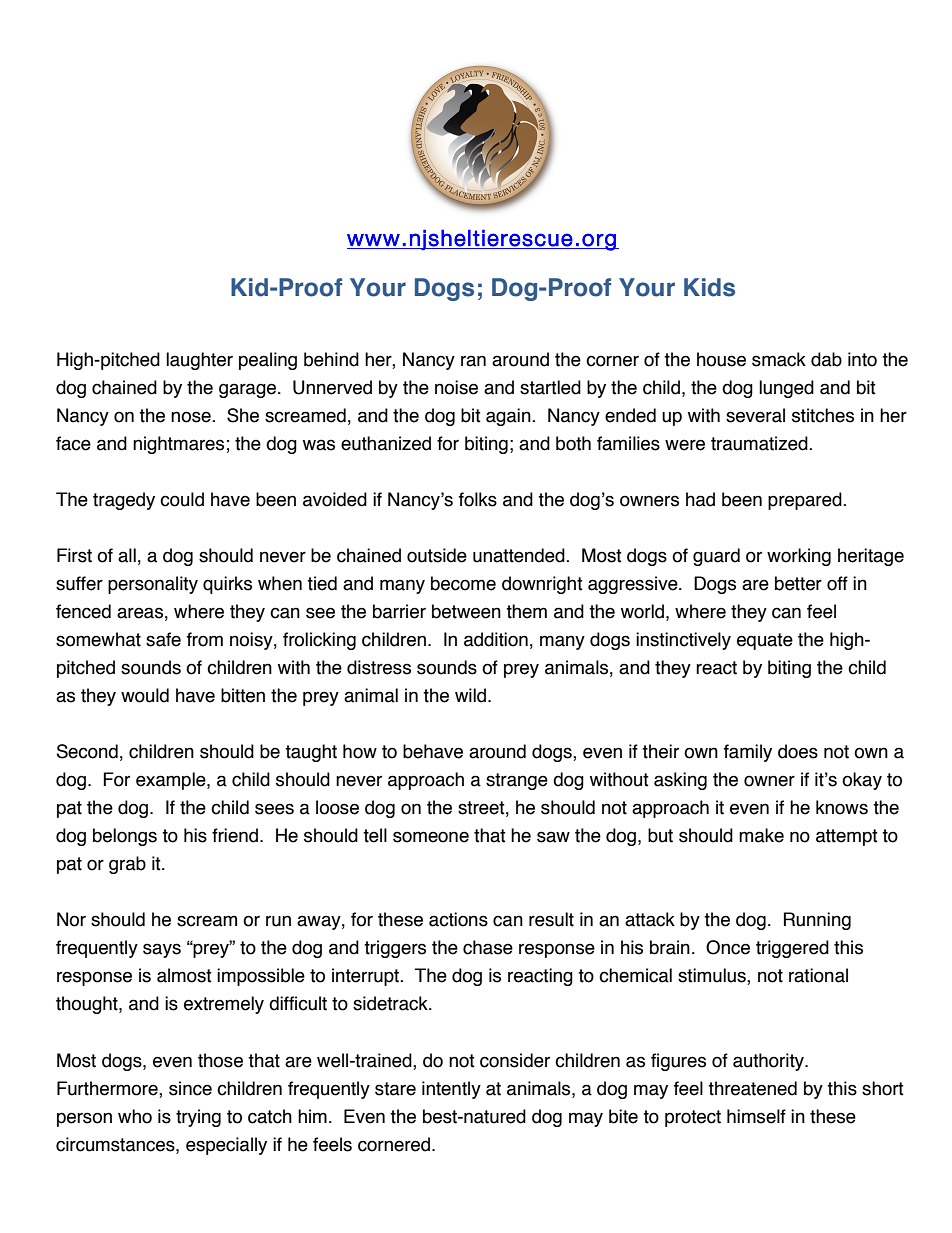  What do you see at coordinates (198, 1118) in the screenshot?
I see `trying` at bounding box center [198, 1118].
